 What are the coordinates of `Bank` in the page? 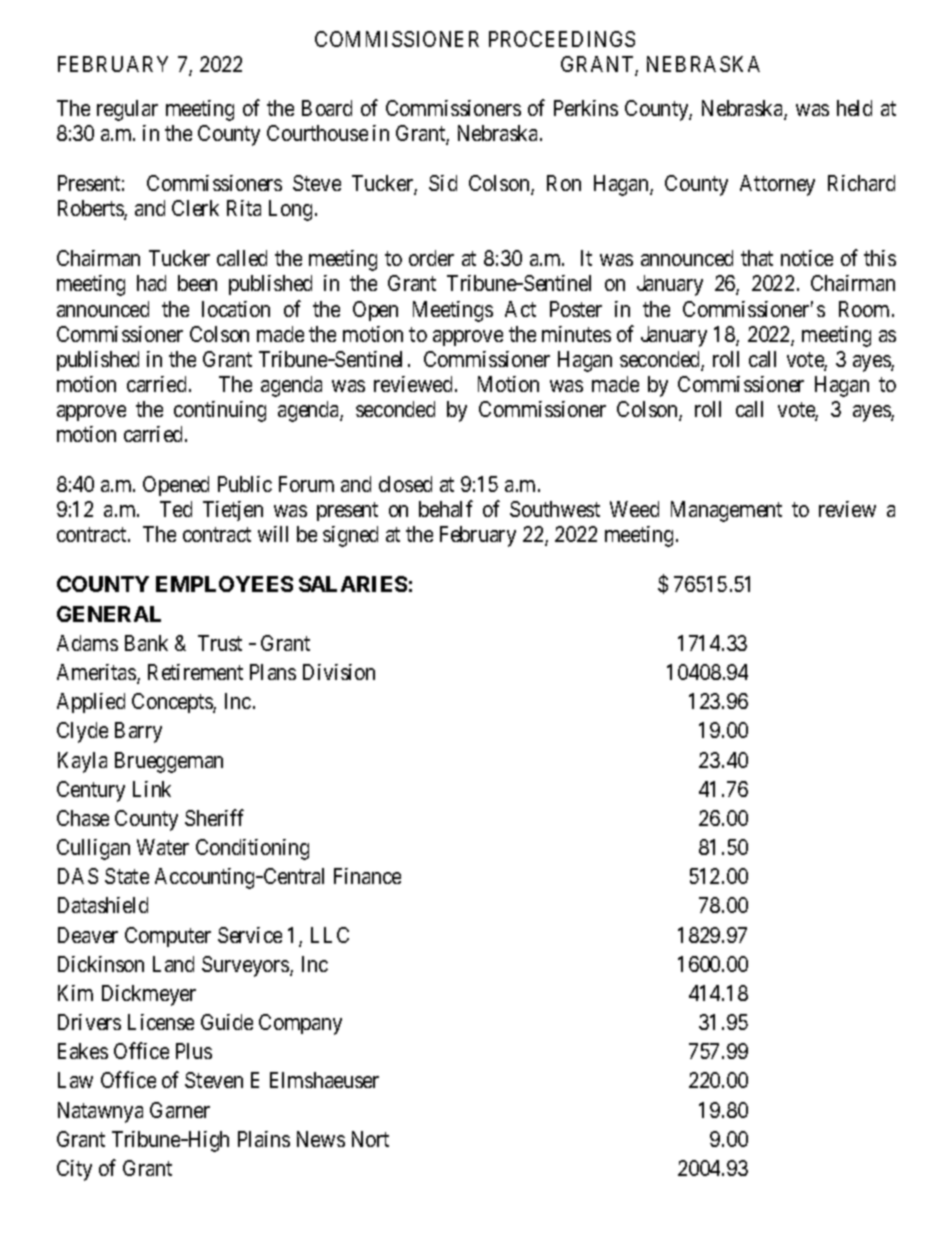 It's located at (146, 643).
